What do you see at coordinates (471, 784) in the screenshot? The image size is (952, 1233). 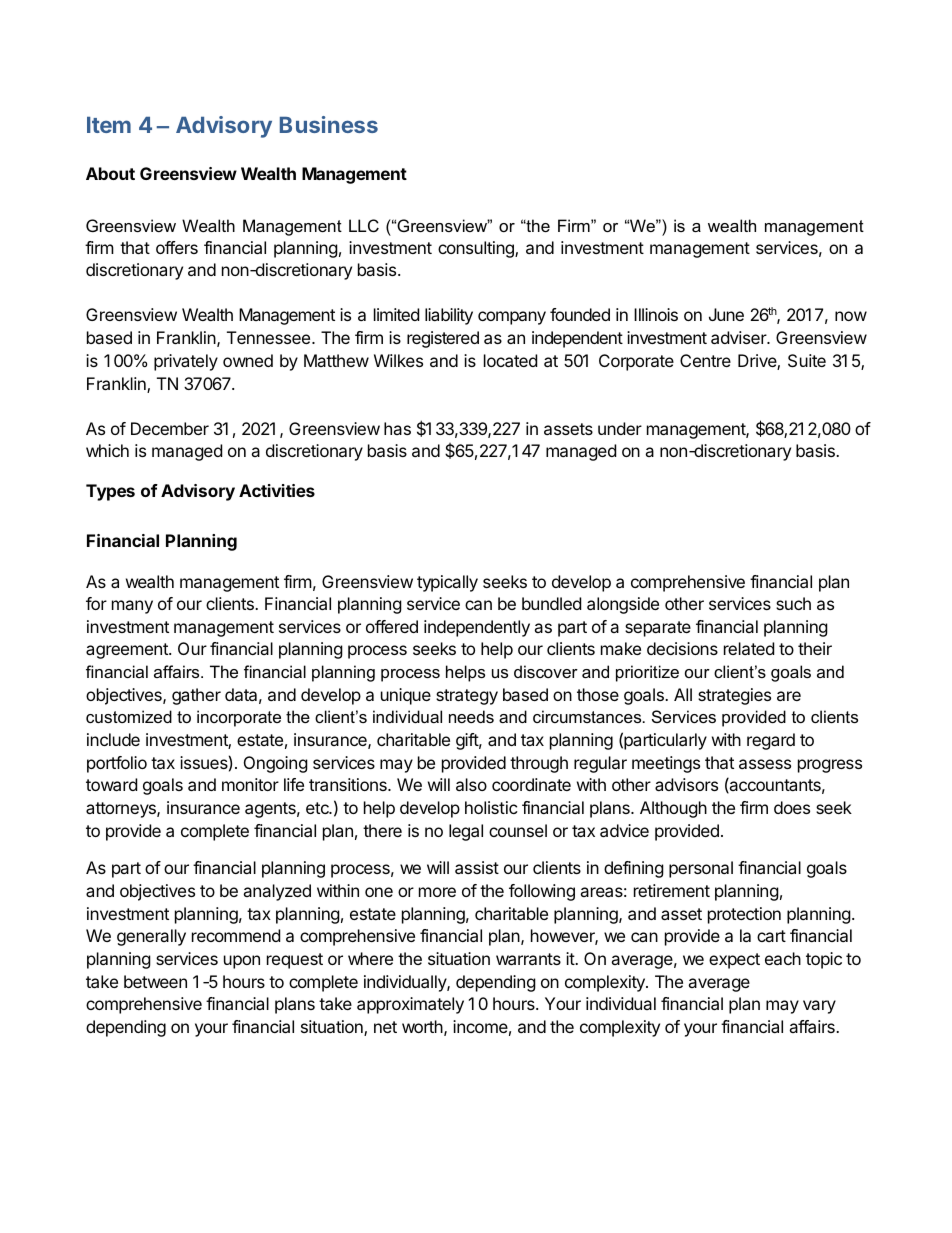 I see `also` at bounding box center [471, 784].
